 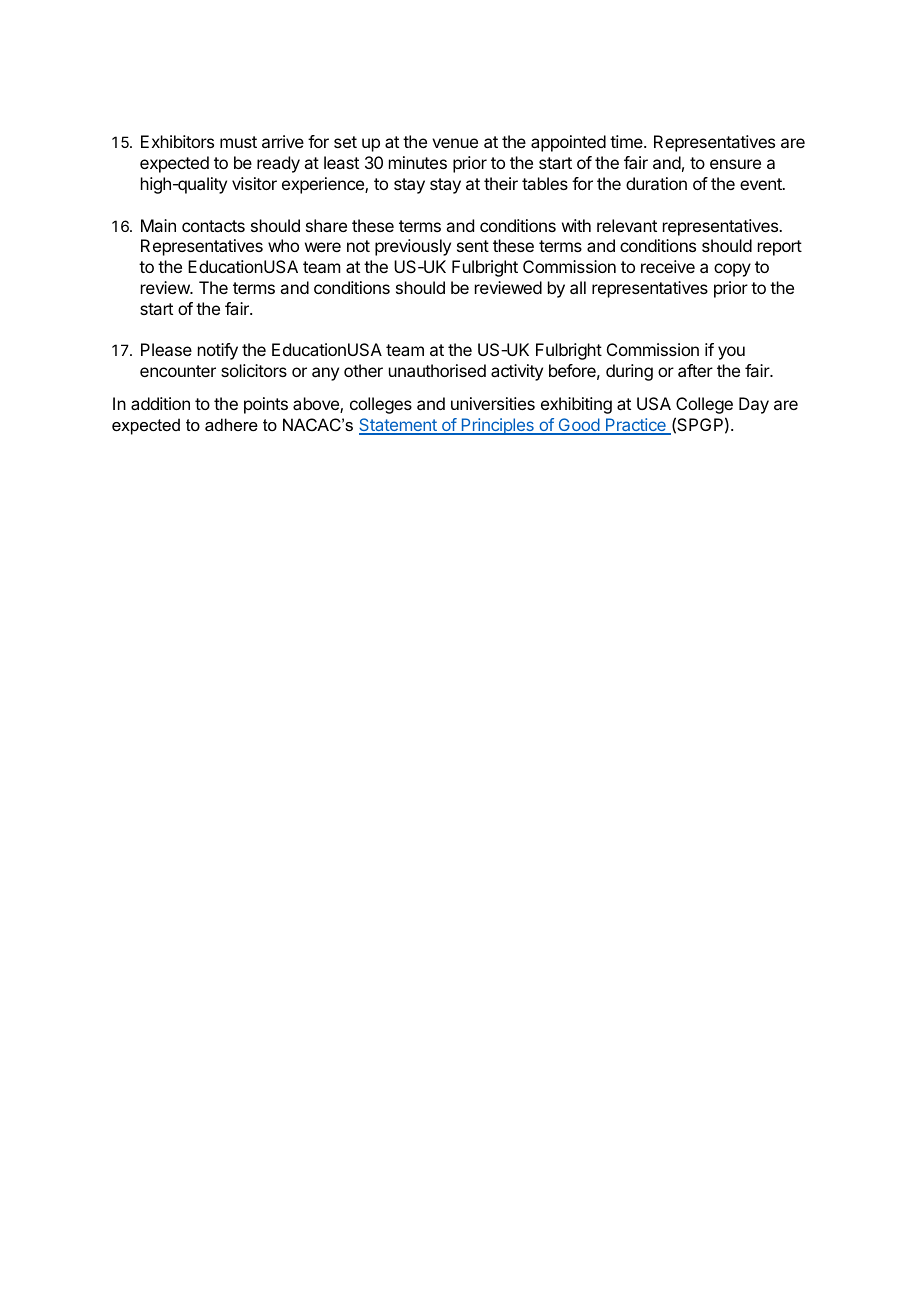 I want to click on unauthorised, so click(x=437, y=370).
